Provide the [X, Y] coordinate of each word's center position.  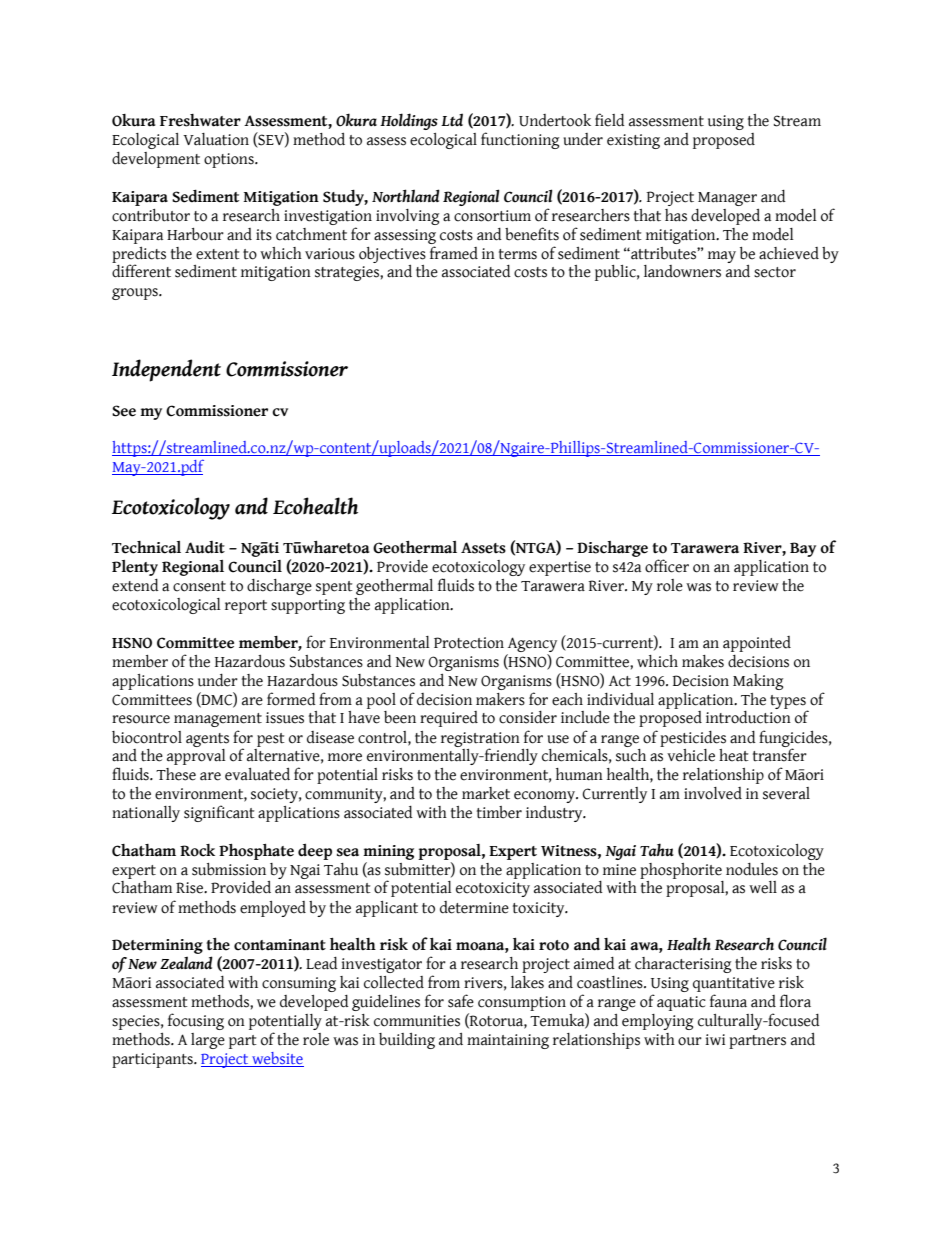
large [208, 1041]
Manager [727, 199]
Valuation [216, 139]
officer [667, 566]
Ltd [452, 119]
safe [461, 1001]
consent [199, 586]
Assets [483, 548]
